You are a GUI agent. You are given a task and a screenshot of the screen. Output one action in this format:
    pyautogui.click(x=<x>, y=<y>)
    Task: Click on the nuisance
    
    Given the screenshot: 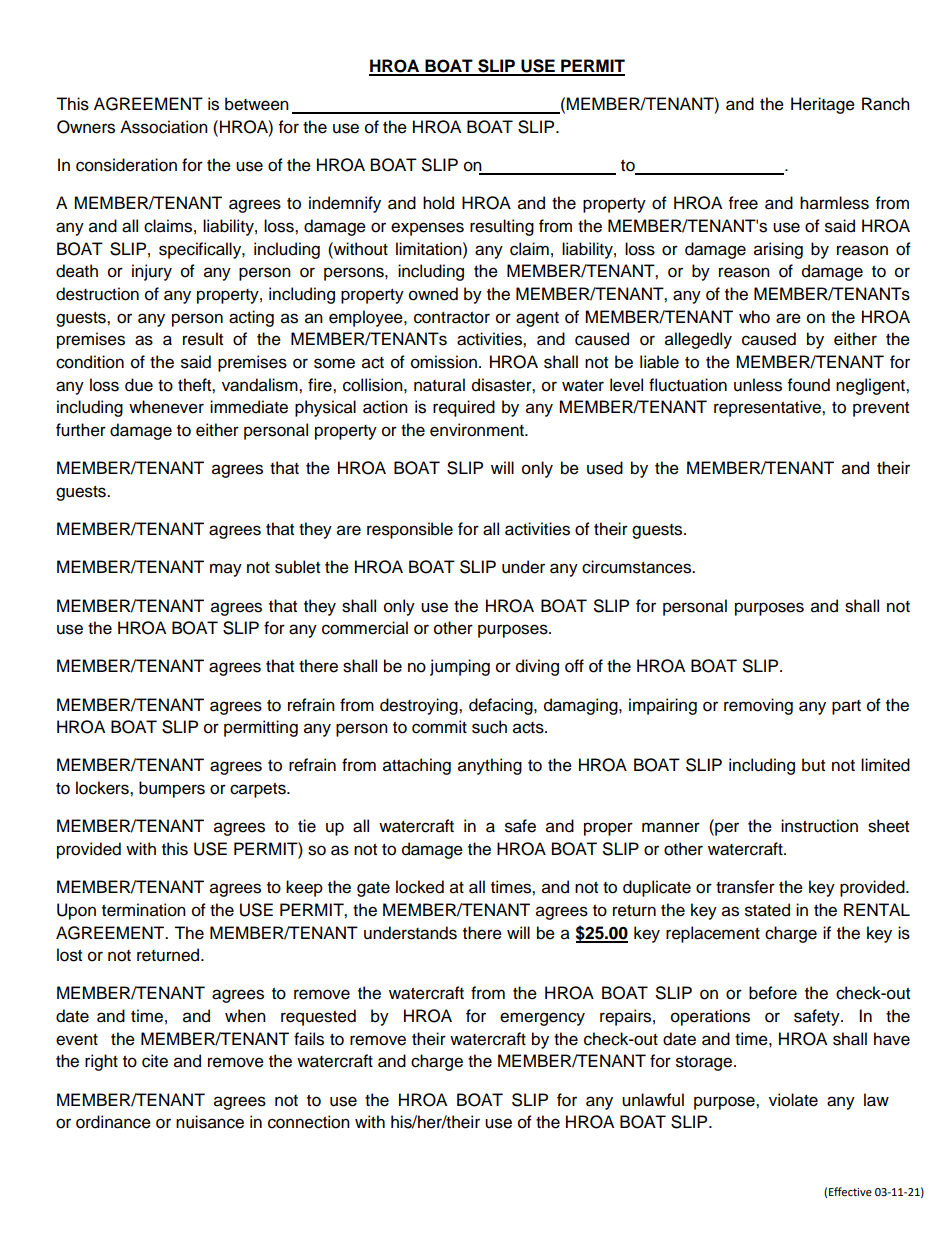 What is the action you would take?
    pyautogui.click(x=210, y=1122)
